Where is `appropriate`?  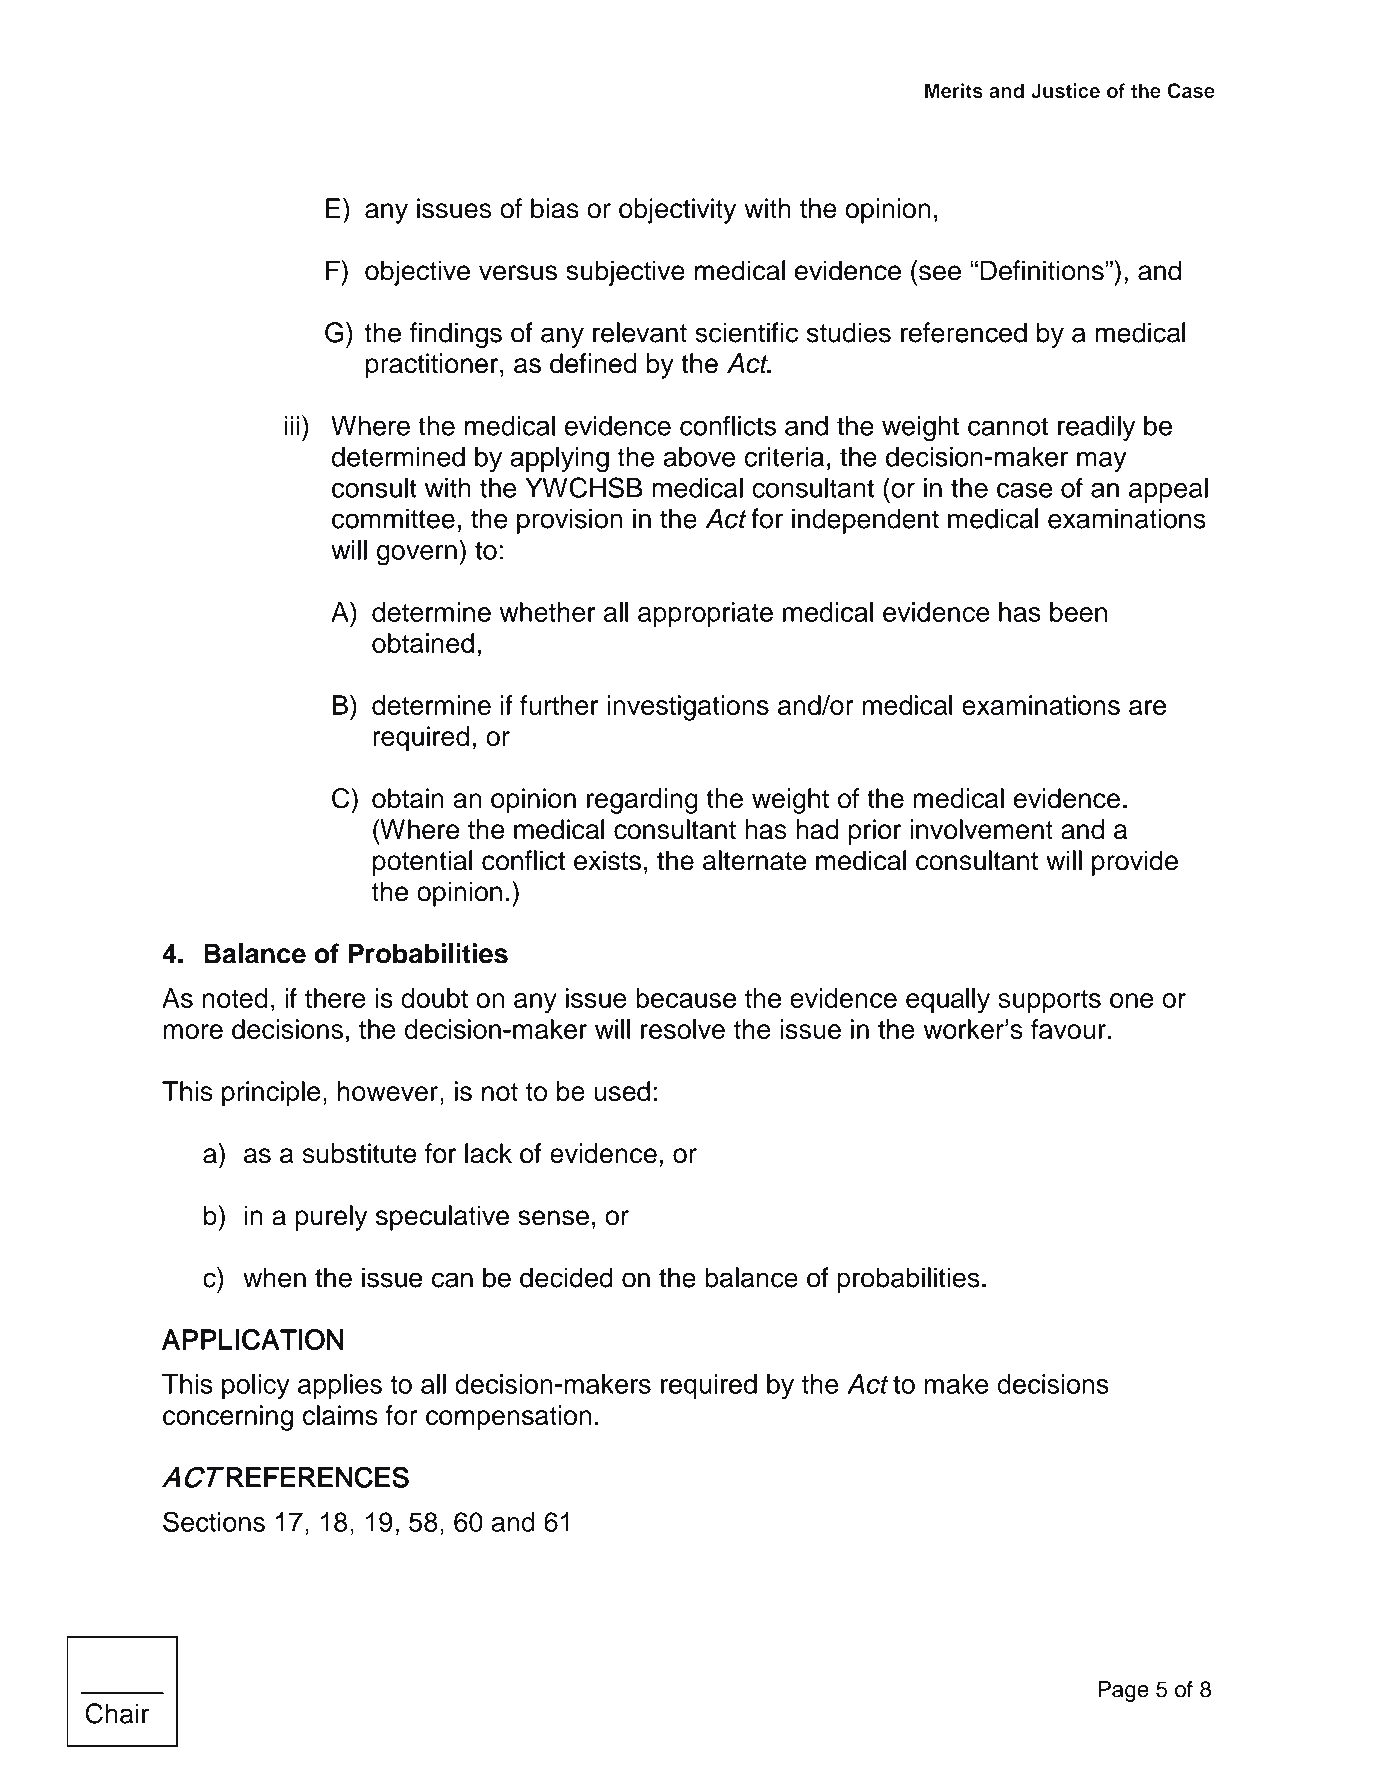
appropriate is located at coordinates (705, 614).
